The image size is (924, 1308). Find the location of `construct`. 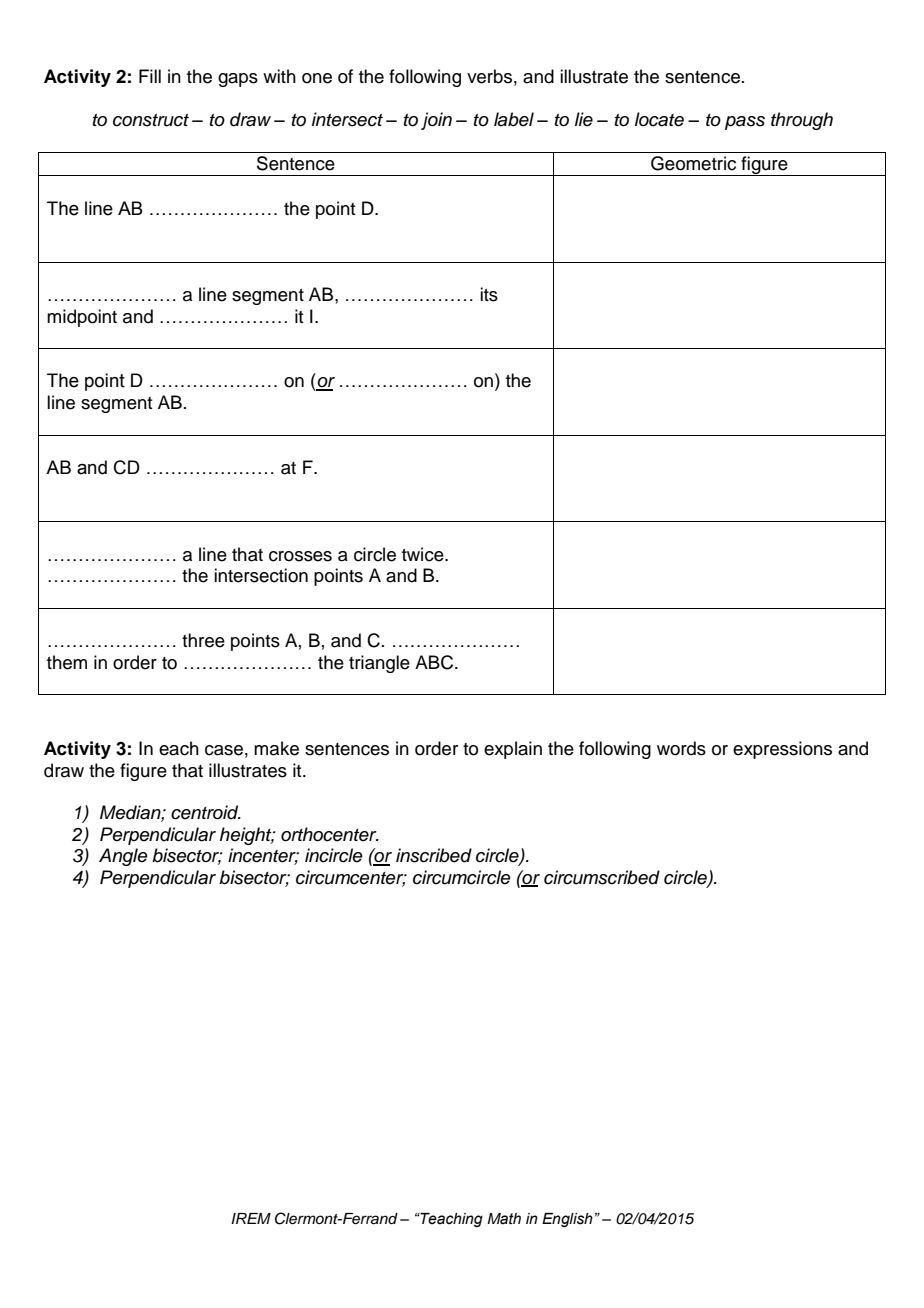

construct is located at coordinates (151, 120).
